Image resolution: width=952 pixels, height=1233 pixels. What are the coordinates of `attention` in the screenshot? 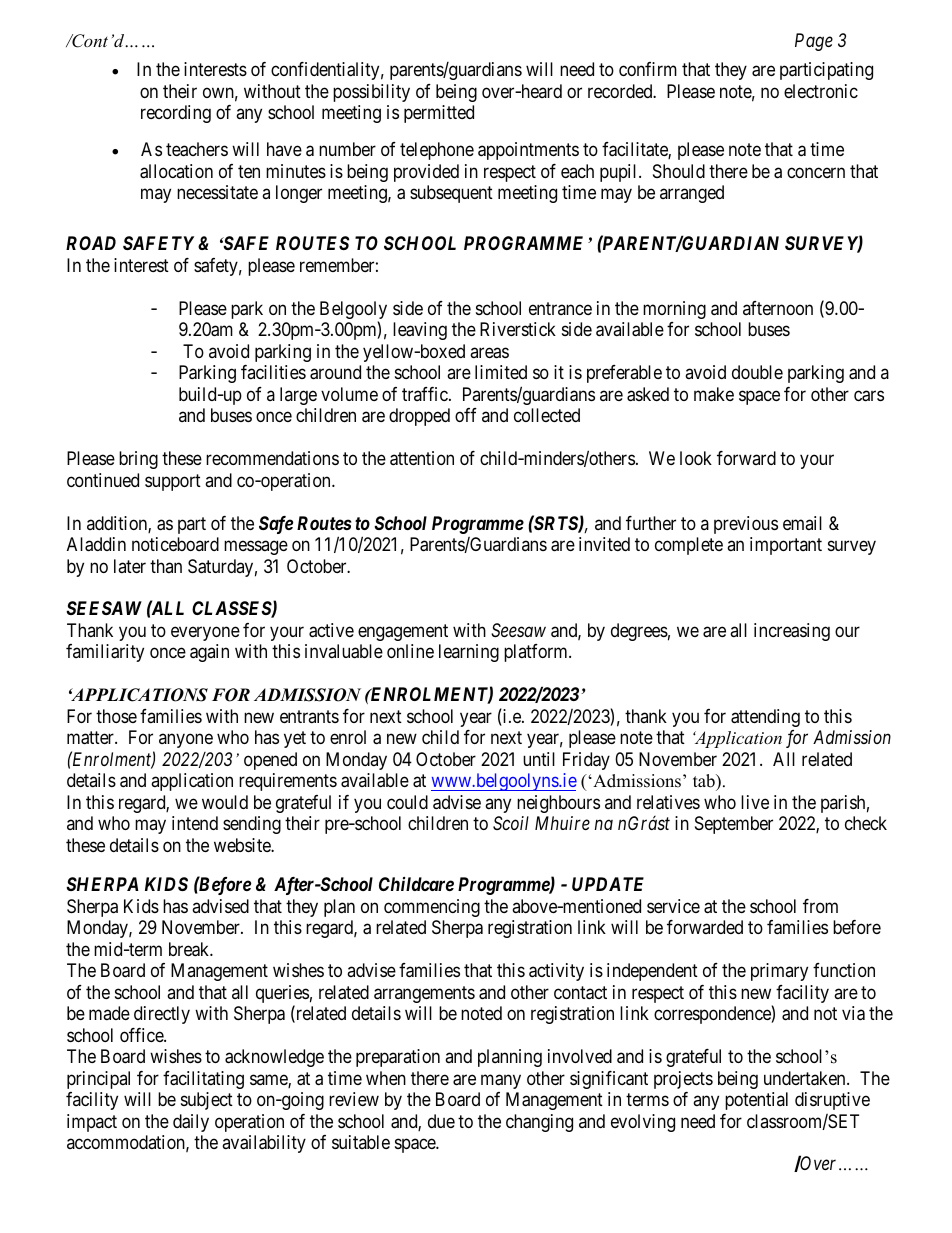 It's located at (422, 458).
